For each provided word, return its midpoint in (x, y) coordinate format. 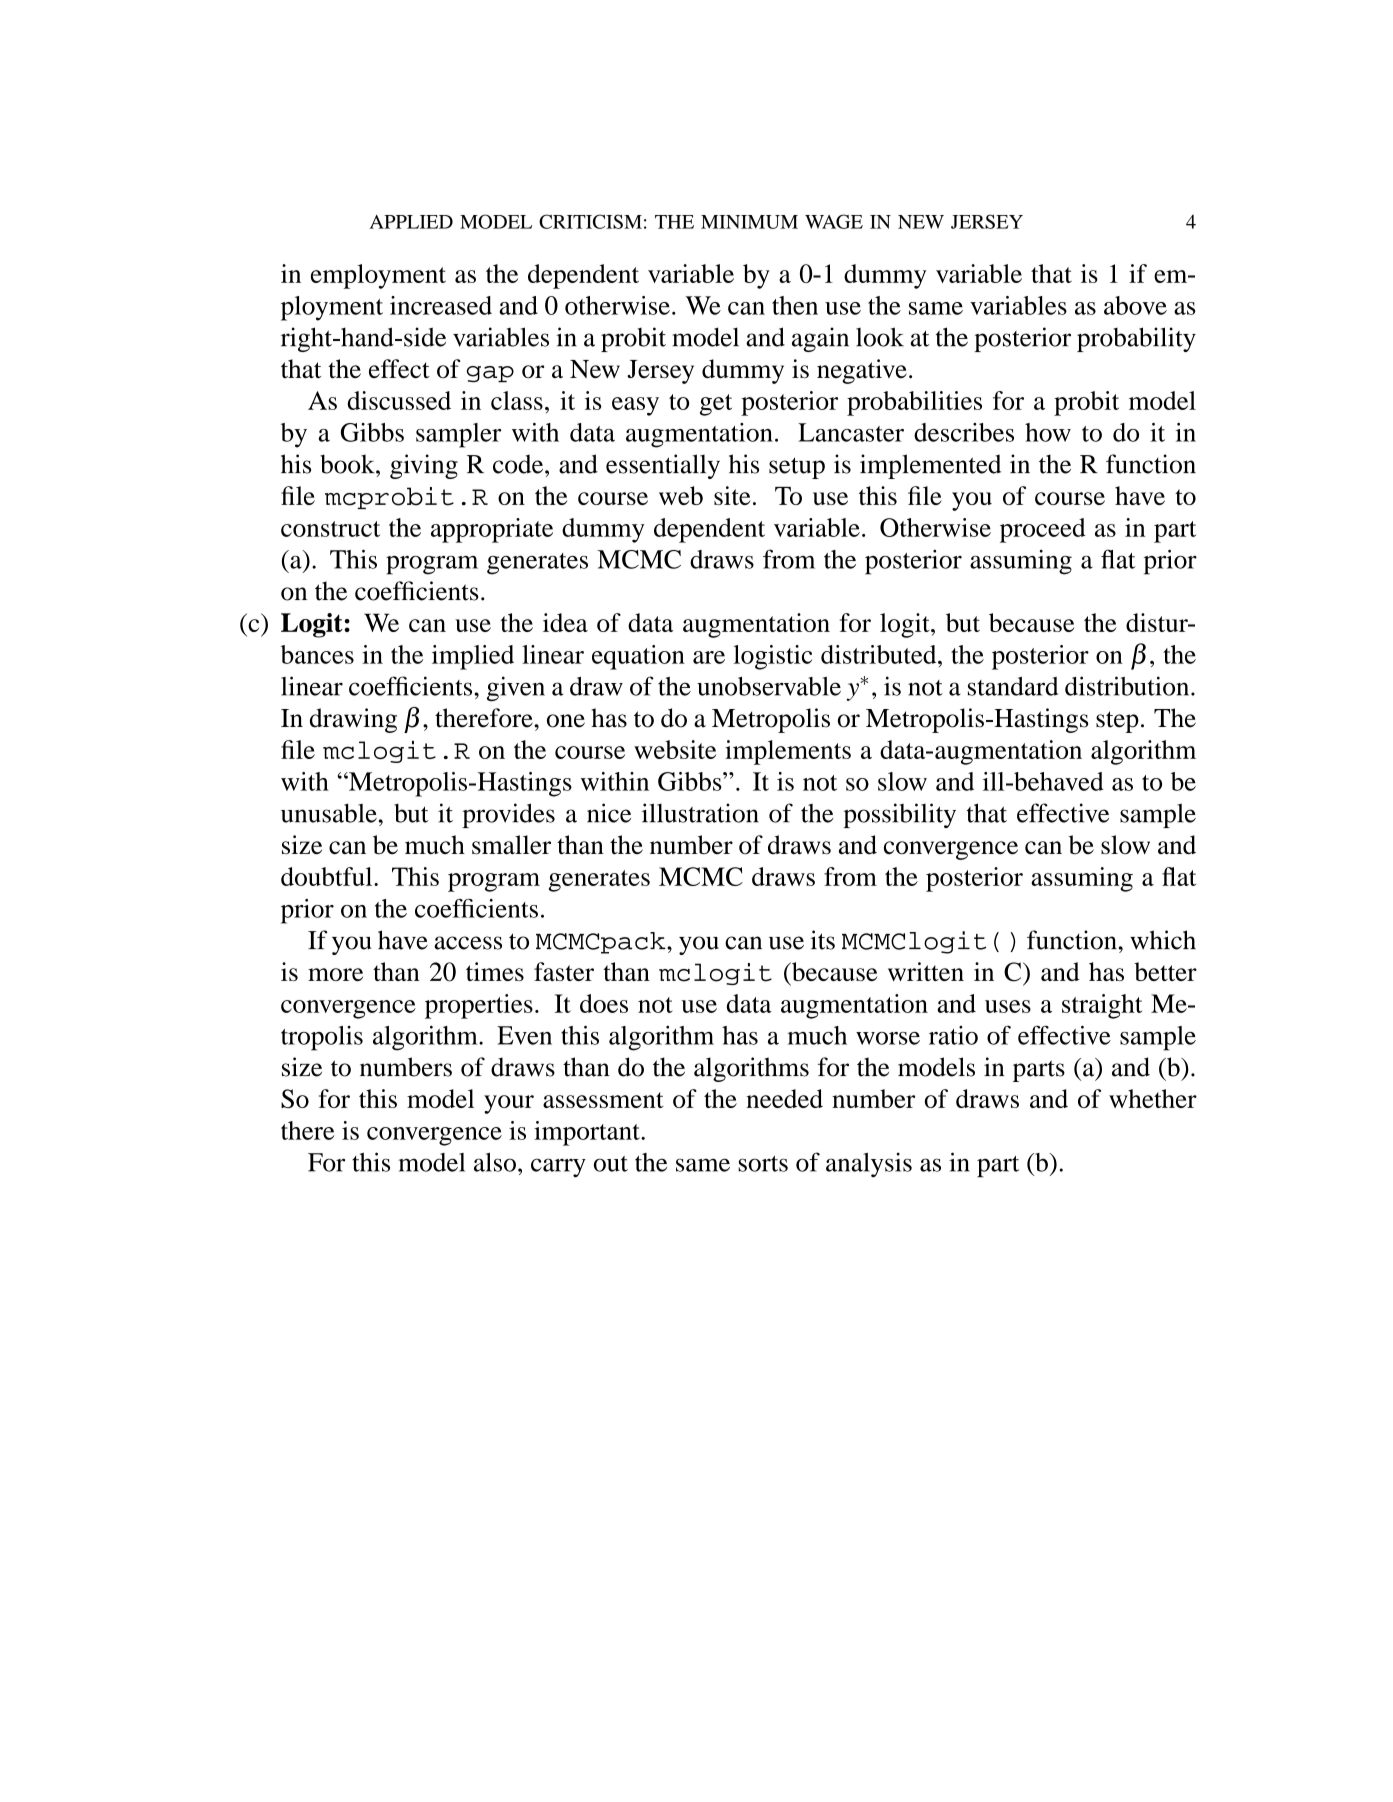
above (1135, 305)
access (468, 943)
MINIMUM (749, 222)
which (1163, 940)
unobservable (769, 686)
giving (424, 466)
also (495, 1162)
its (823, 940)
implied (473, 657)
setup (797, 468)
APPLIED (411, 222)
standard (1013, 686)
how (1048, 432)
